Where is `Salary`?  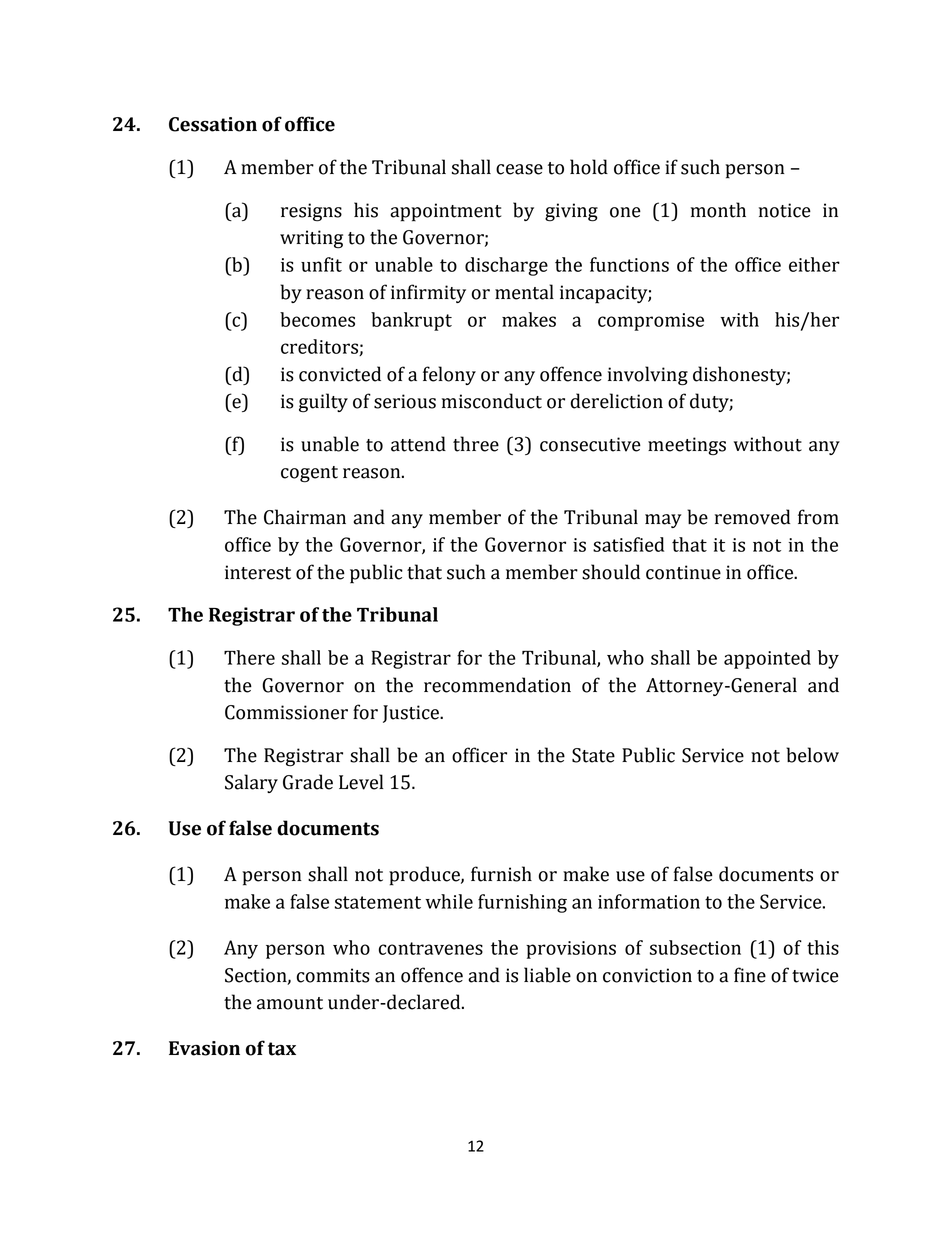
Salary is located at coordinates (251, 783).
